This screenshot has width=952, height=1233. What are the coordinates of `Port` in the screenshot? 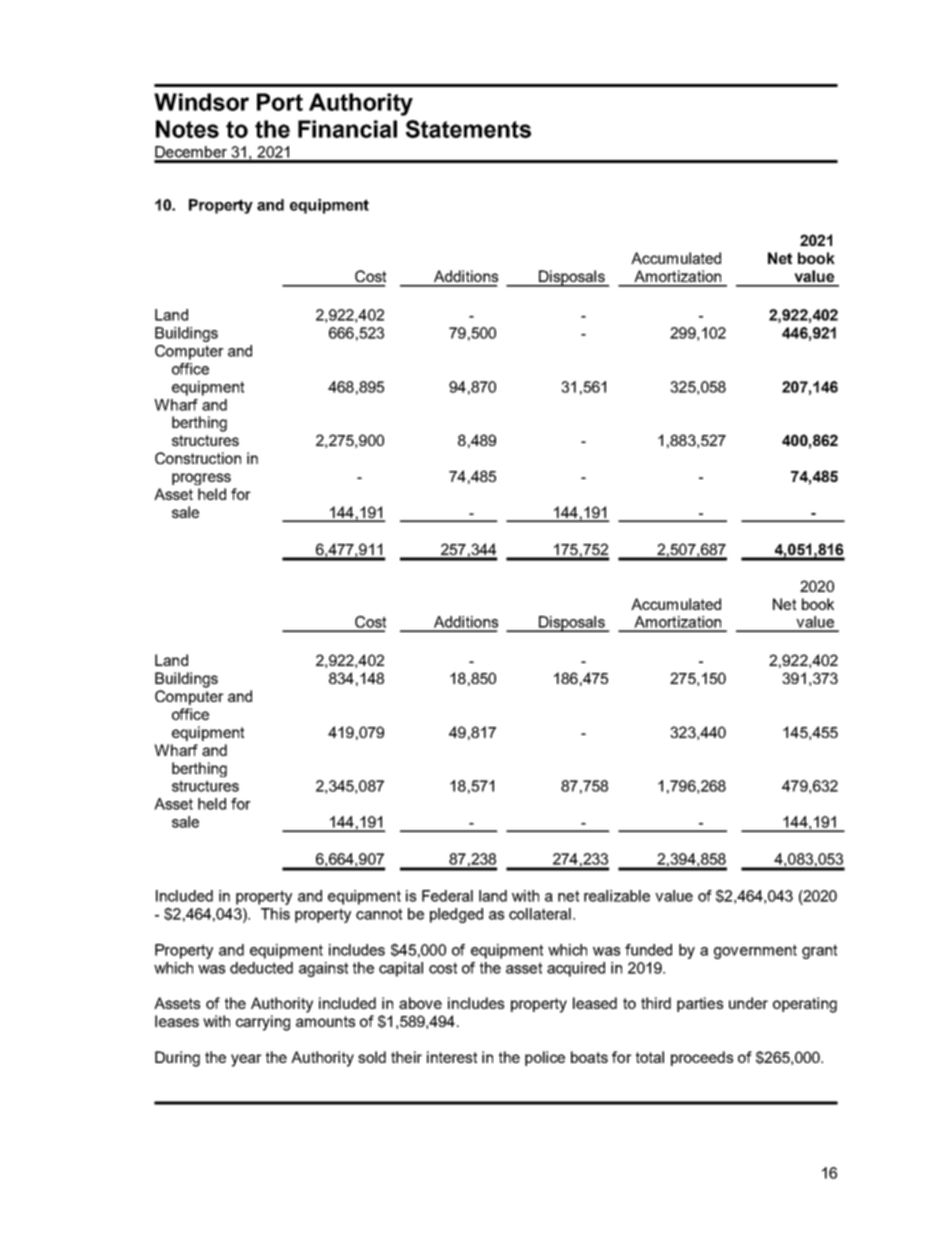 It's located at (280, 102).
